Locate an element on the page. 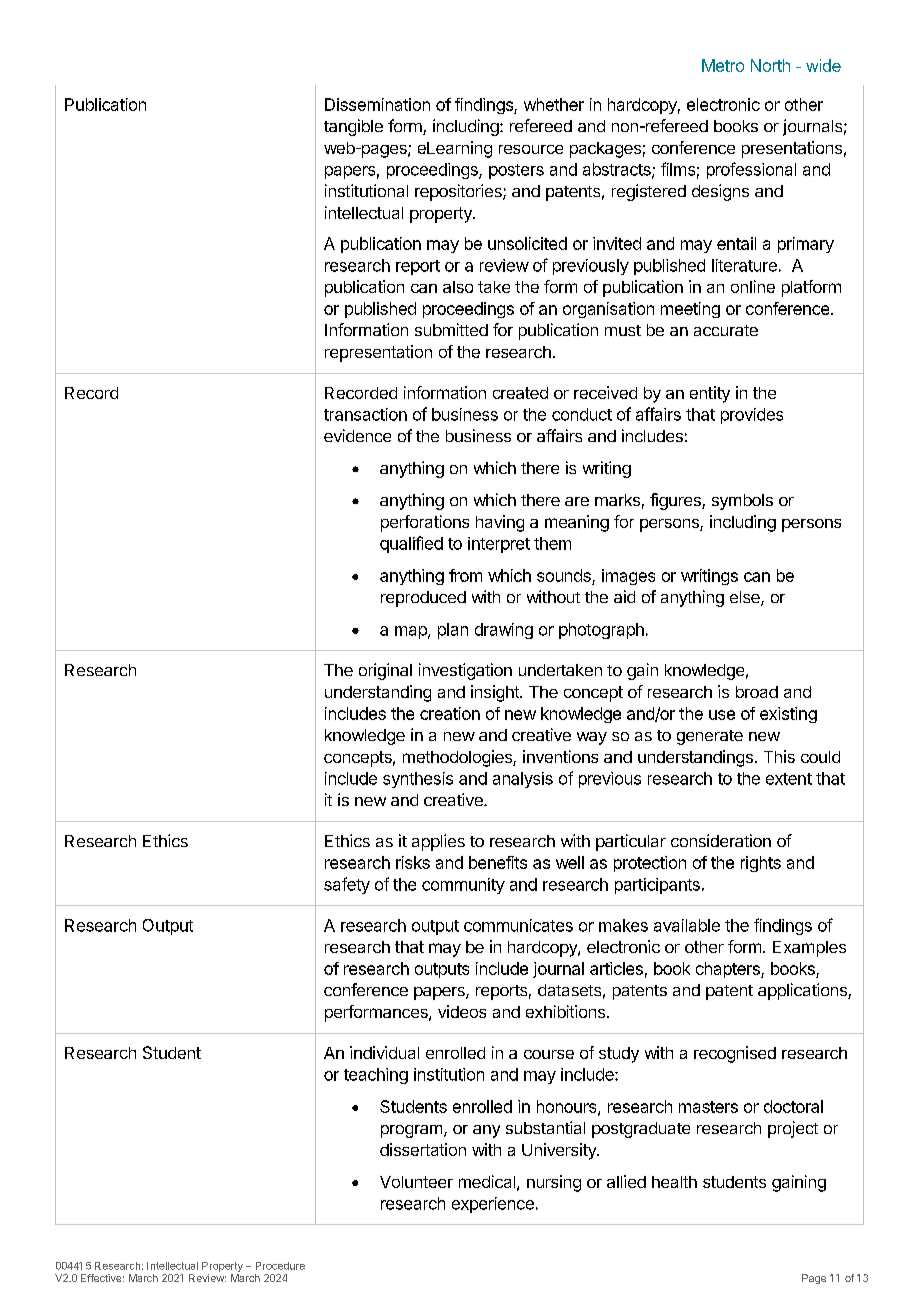  rights is located at coordinates (761, 864).
